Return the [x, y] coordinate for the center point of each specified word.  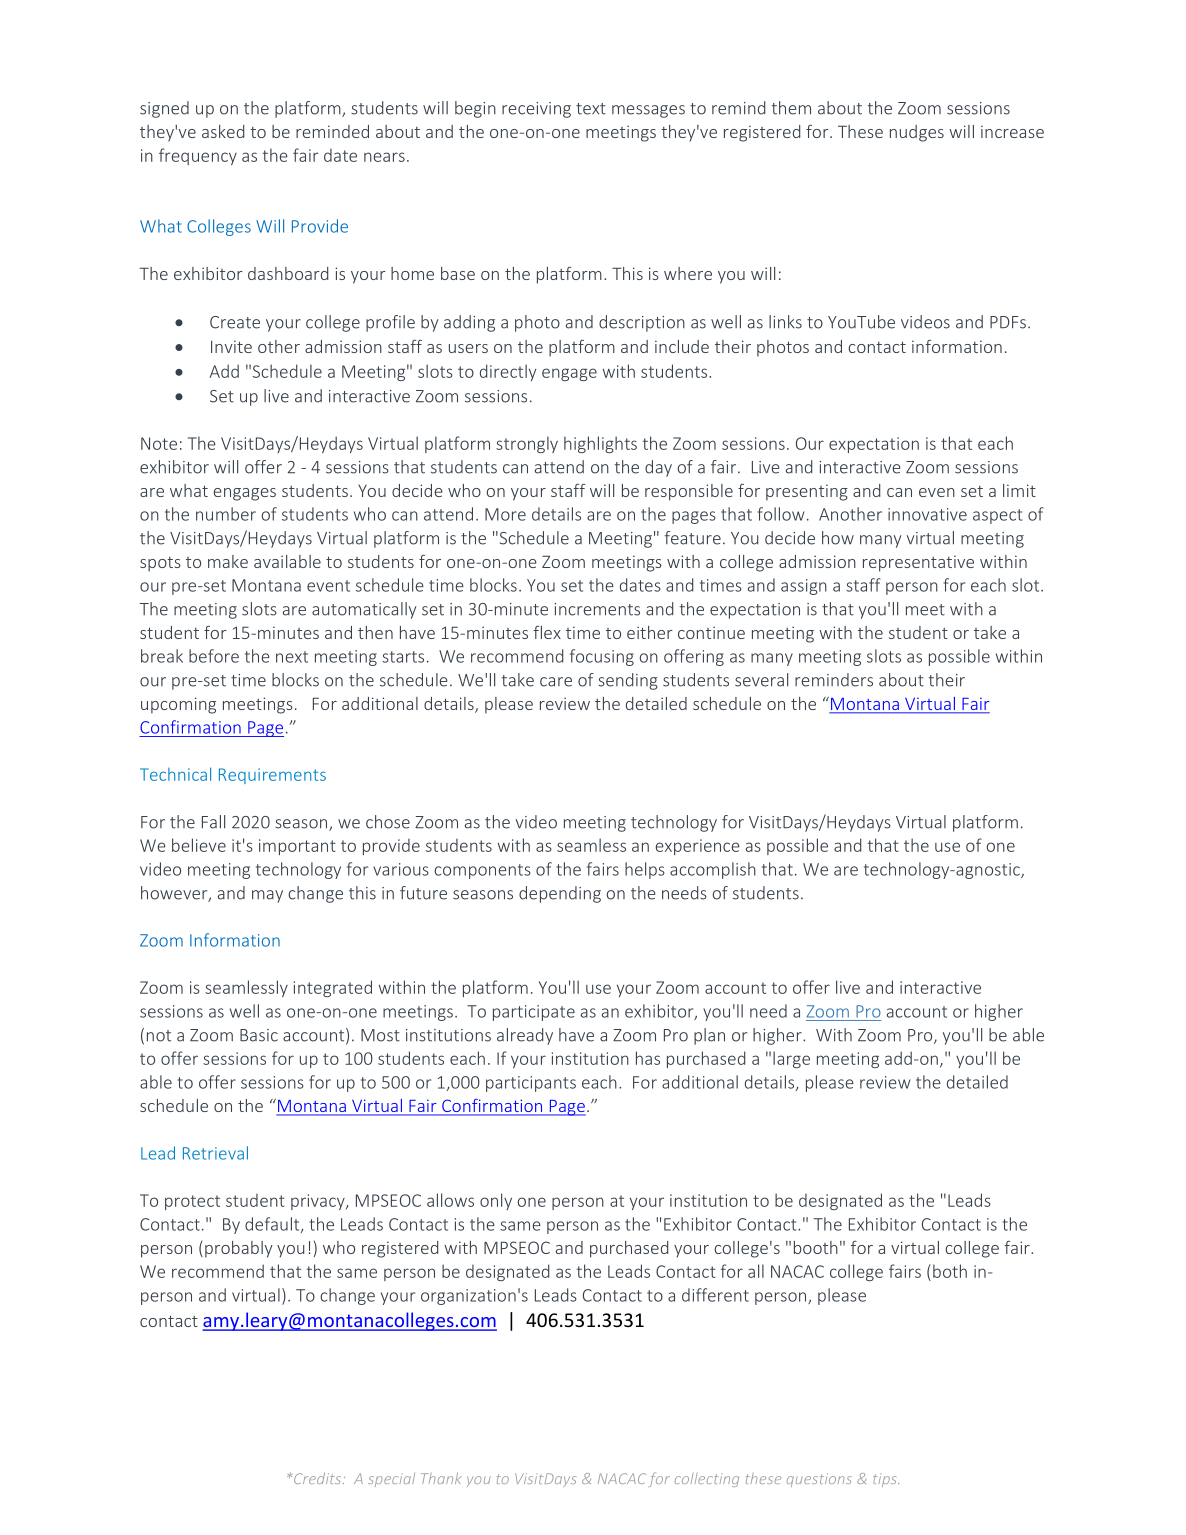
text [591, 109]
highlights [600, 444]
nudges [917, 133]
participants [531, 1084]
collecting [707, 1480]
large [791, 1059]
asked [223, 131]
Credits [317, 1478]
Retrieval [215, 1153]
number [226, 514]
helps [645, 870]
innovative [927, 514]
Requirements [272, 776]
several [761, 680]
